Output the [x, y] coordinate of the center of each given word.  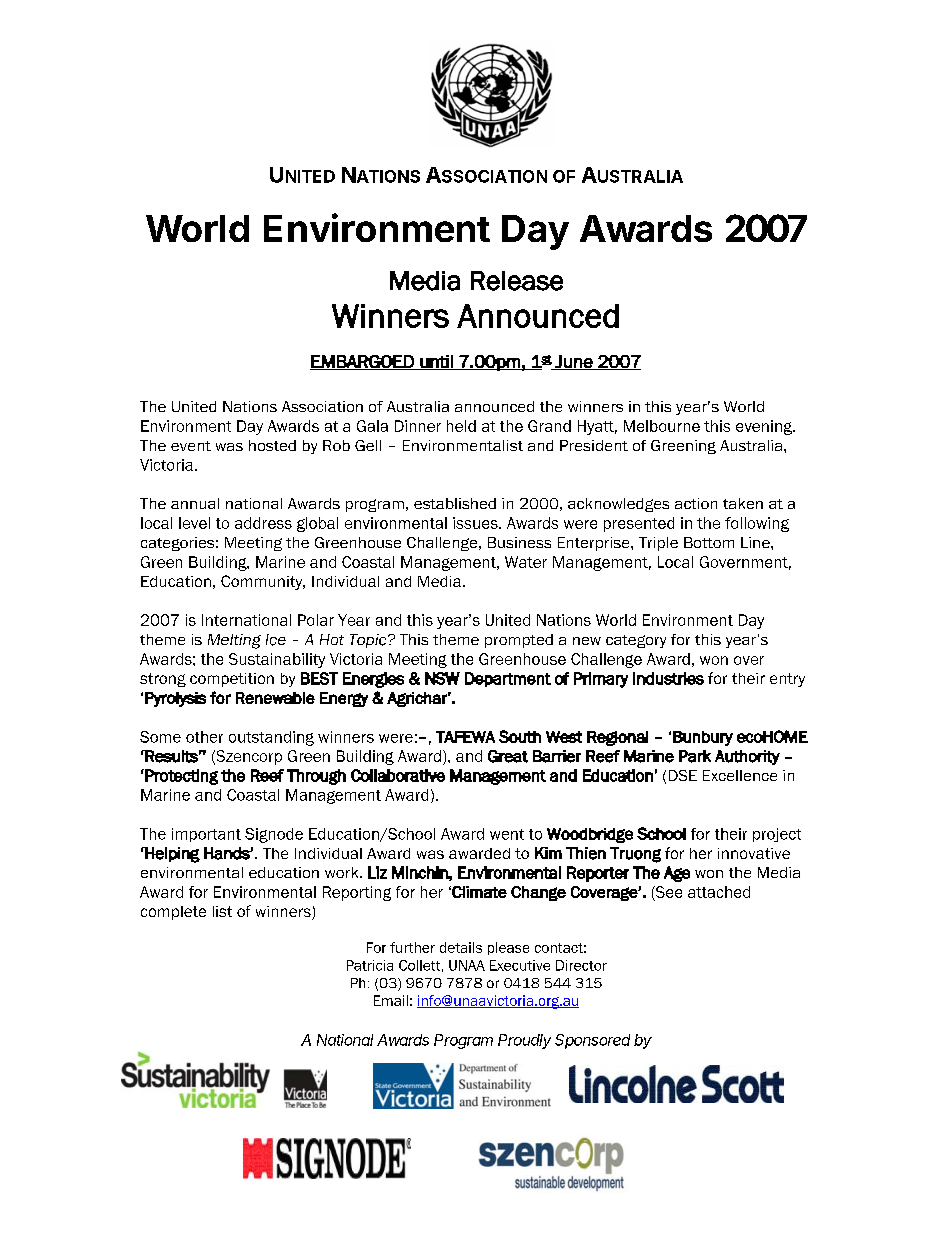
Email [391, 1000]
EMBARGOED [363, 362]
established [455, 503]
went [507, 834]
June [574, 362]
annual [195, 503]
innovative [754, 853]
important [206, 835]
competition [232, 680]
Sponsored [592, 1041]
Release [517, 281]
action [696, 503]
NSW [442, 678]
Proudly [524, 1041]
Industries [668, 678]
